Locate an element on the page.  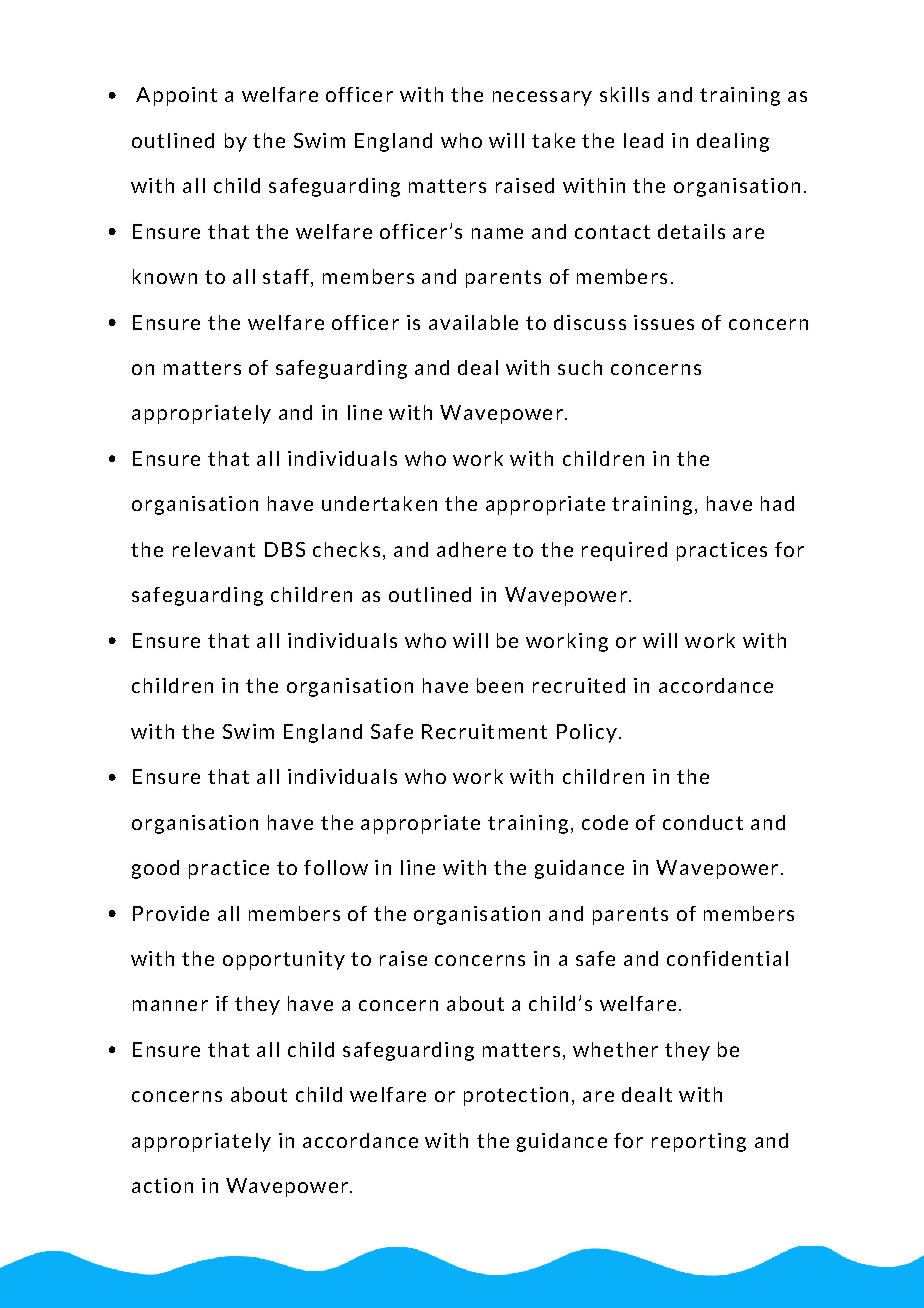
lead is located at coordinates (643, 140).
